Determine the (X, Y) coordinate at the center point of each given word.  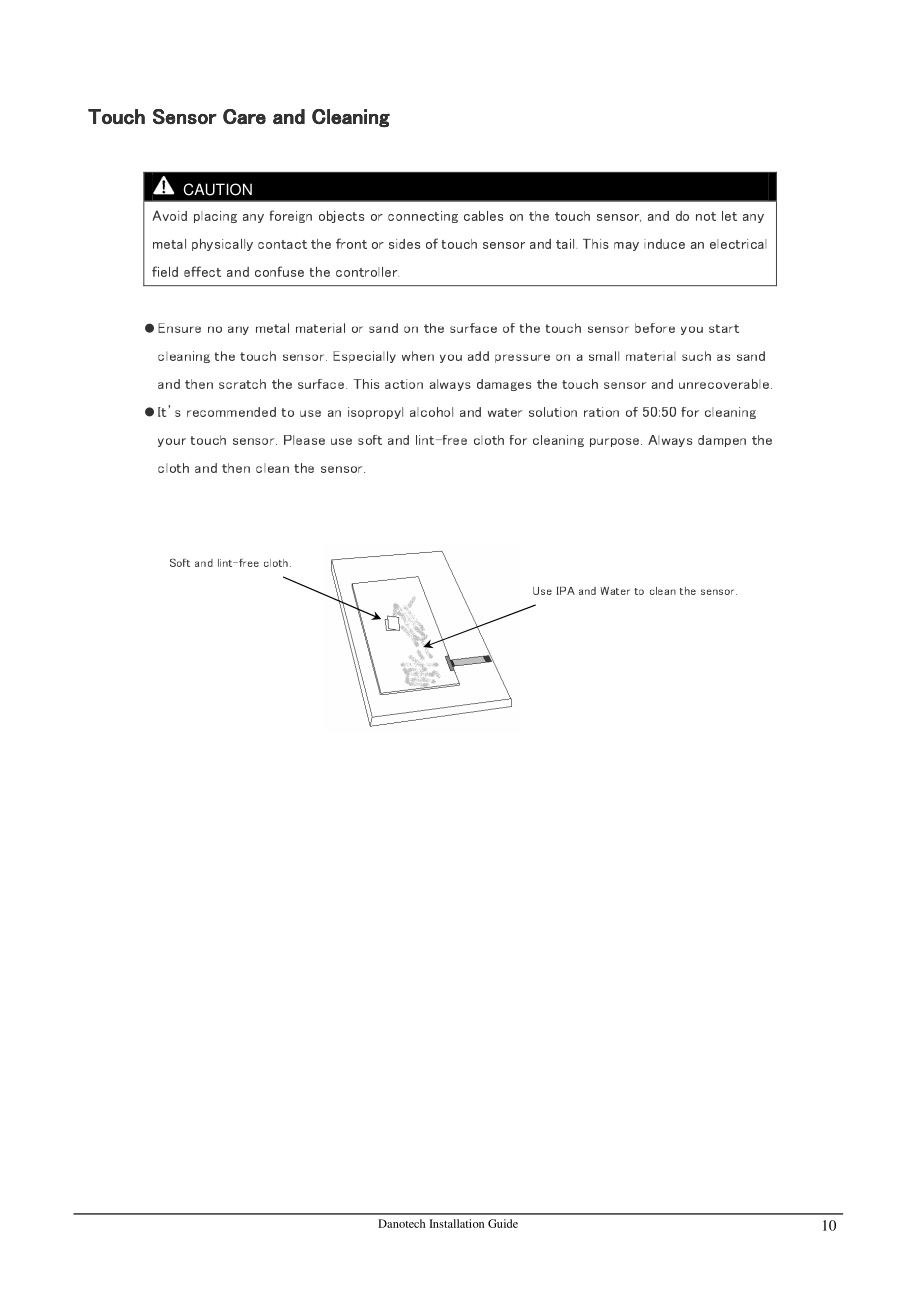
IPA (566, 591)
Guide (503, 1223)
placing (215, 217)
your (172, 442)
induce (664, 244)
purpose (616, 442)
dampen (722, 441)
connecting (423, 217)
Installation (456, 1223)
